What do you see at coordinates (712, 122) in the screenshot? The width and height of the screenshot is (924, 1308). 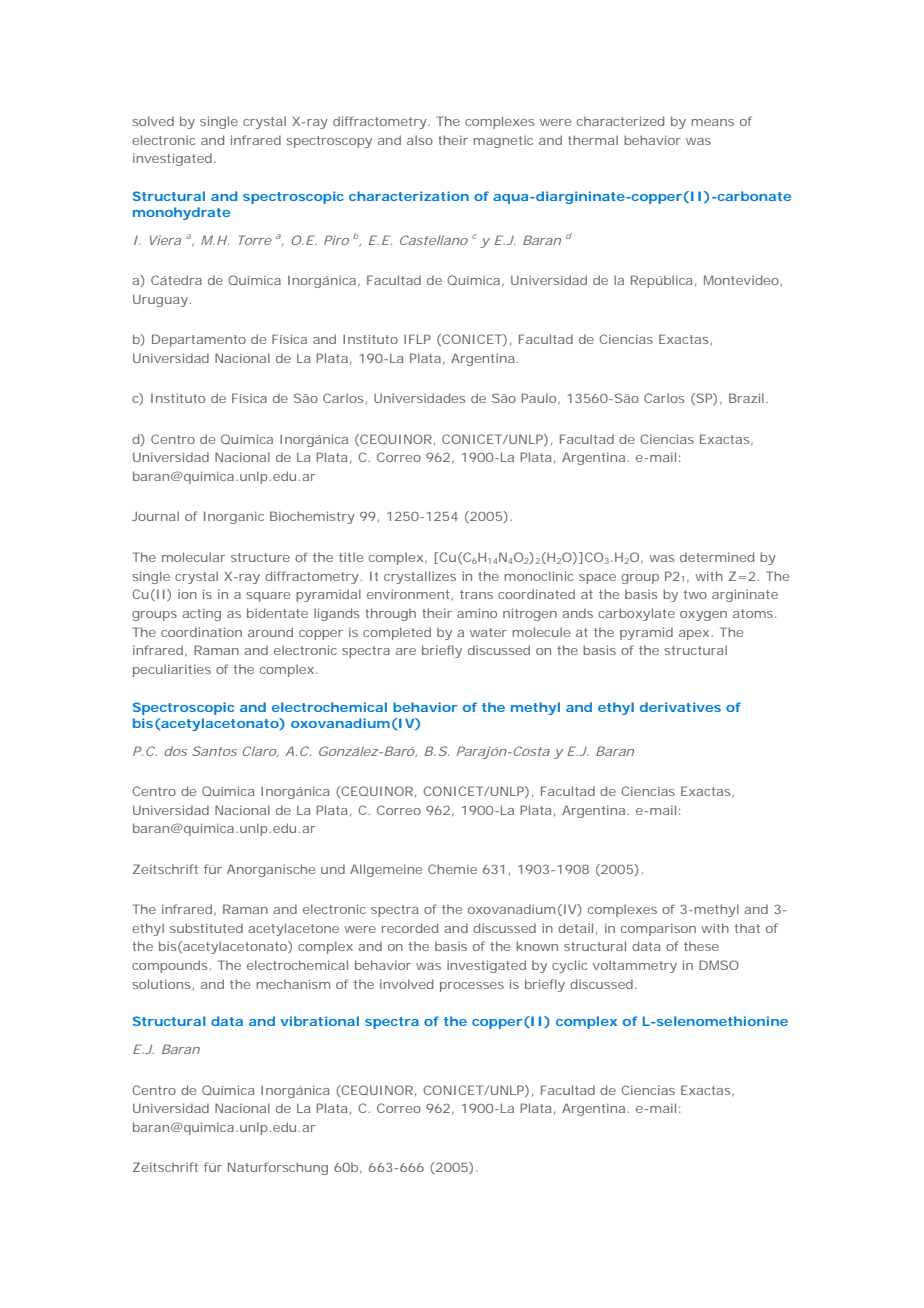 I see `means` at bounding box center [712, 122].
